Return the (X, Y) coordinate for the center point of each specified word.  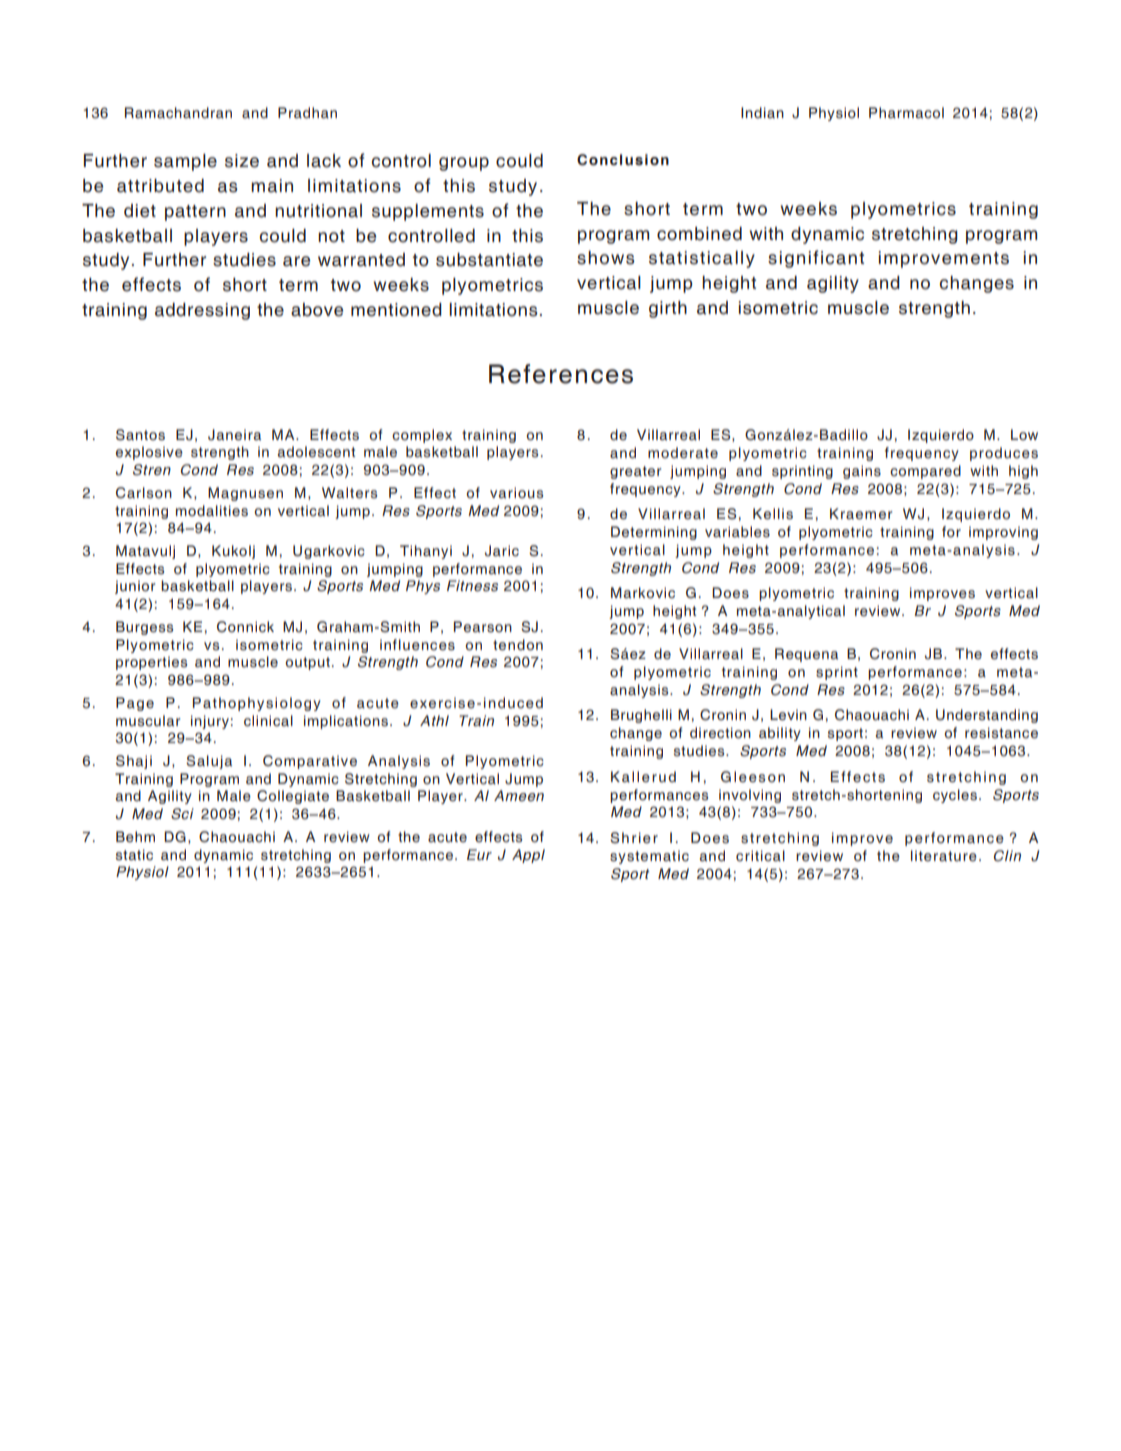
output (307, 663)
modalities (212, 511)
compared (925, 472)
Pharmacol (906, 113)
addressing (202, 311)
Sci (182, 814)
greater (635, 472)
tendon (518, 645)
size (242, 161)
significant (816, 259)
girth (668, 309)
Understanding (987, 716)
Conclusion (623, 160)
